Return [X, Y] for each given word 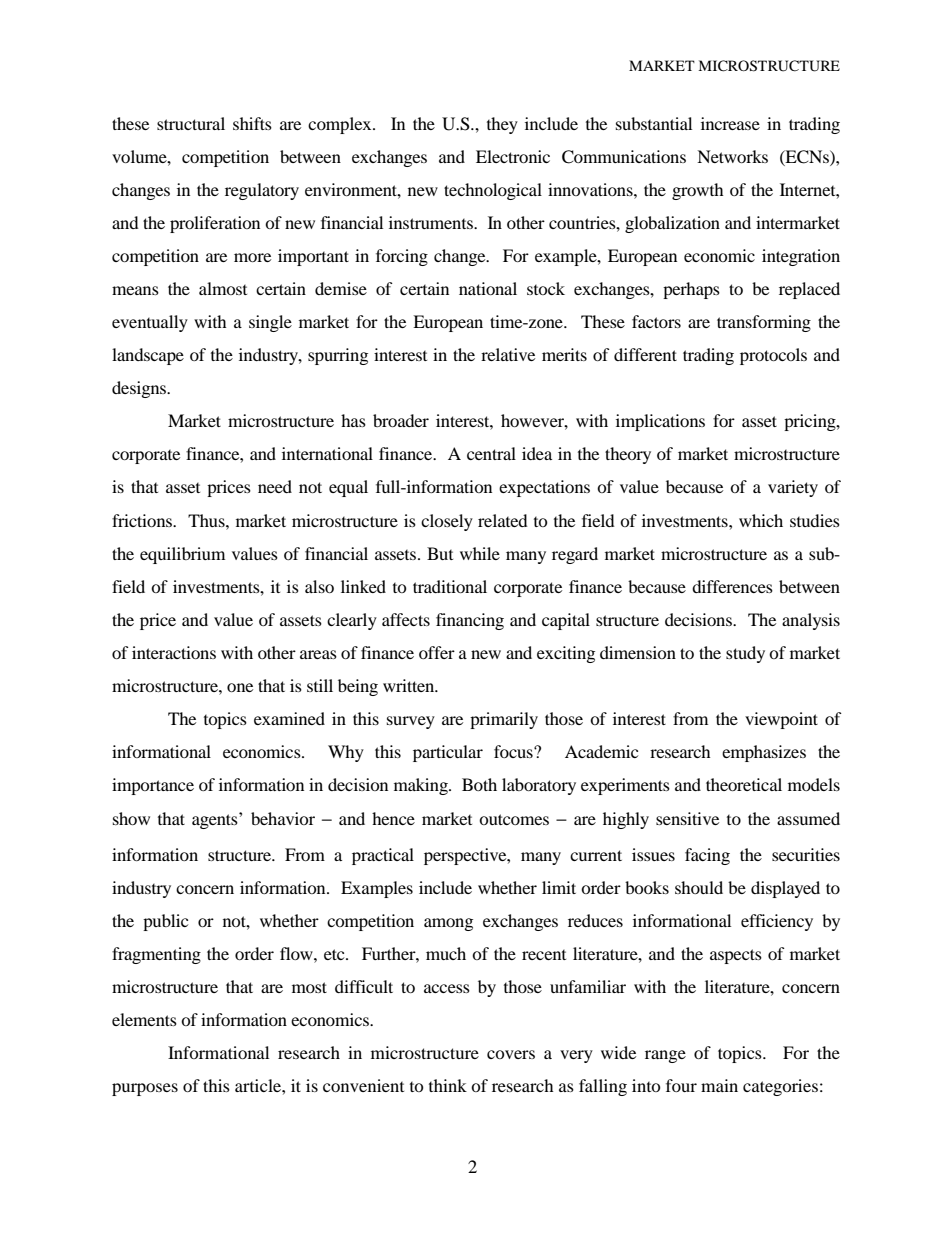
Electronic [513, 156]
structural [191, 123]
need [275, 486]
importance [153, 786]
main [719, 1085]
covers [511, 1054]
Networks [732, 156]
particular [448, 753]
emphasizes [764, 753]
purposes [145, 1089]
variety [793, 488]
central [491, 453]
